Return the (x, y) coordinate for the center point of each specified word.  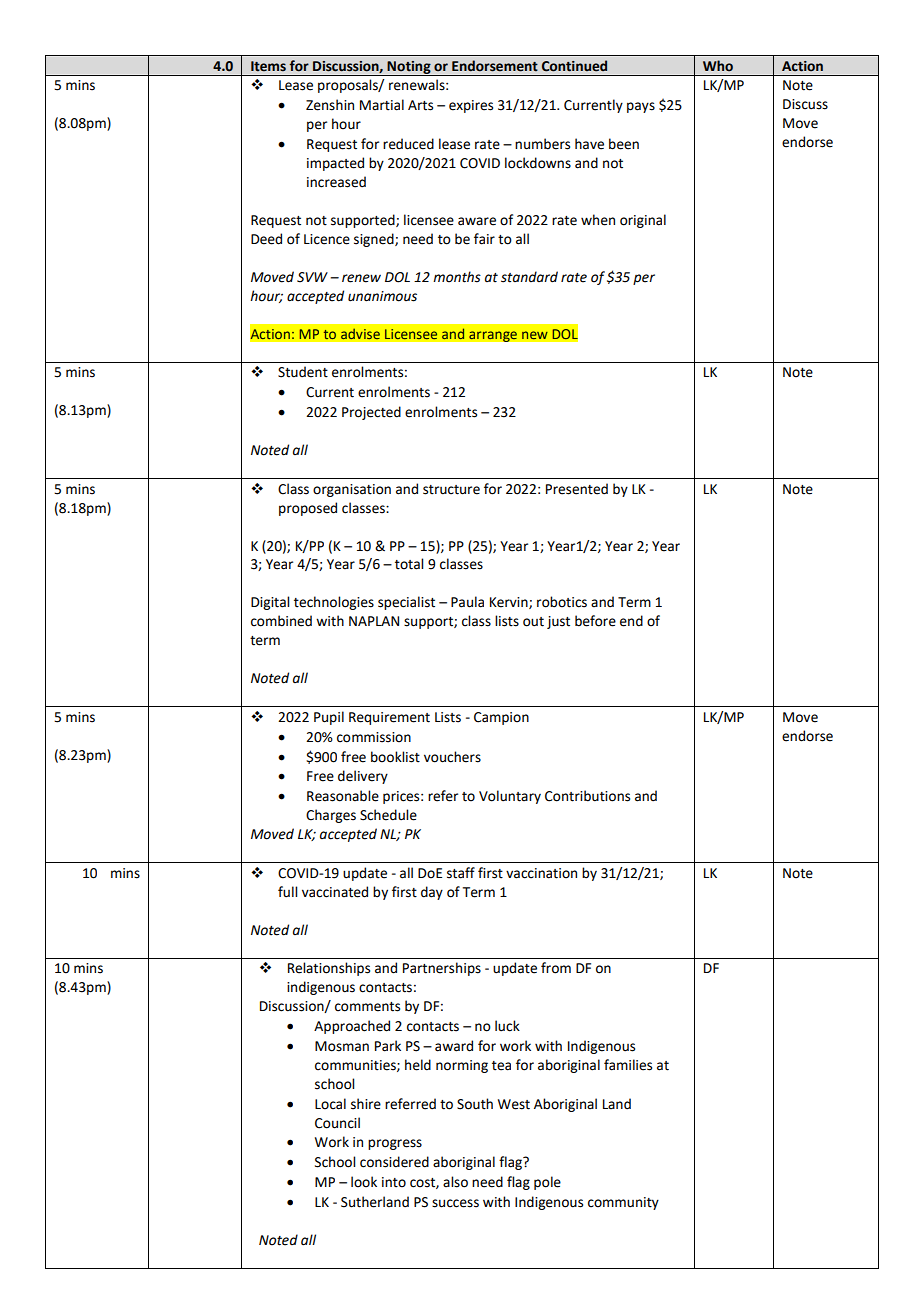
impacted (335, 164)
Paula (467, 602)
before (595, 621)
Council (337, 1123)
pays (641, 107)
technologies (334, 603)
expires (471, 106)
